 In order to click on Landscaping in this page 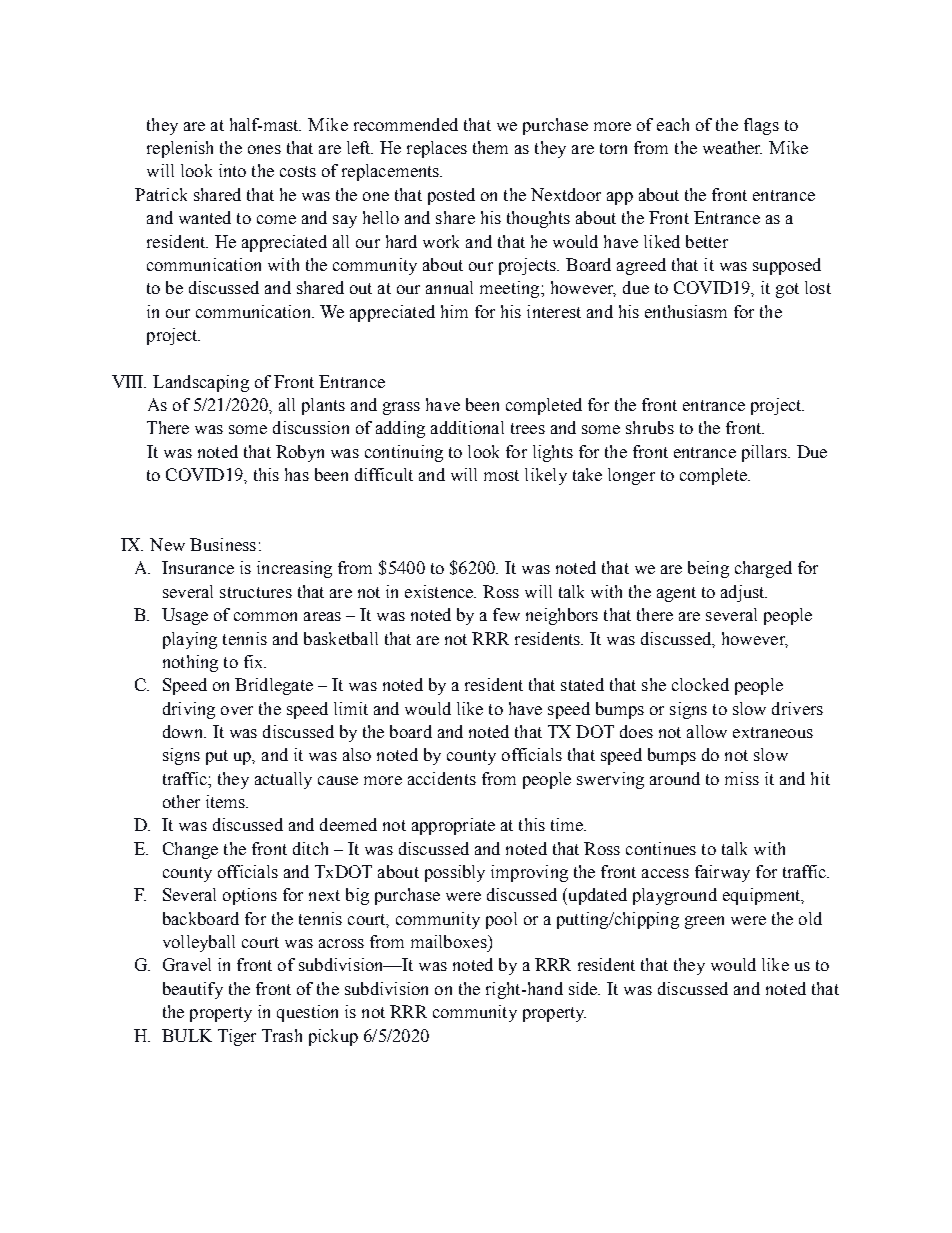, I will do `click(201, 383)`.
